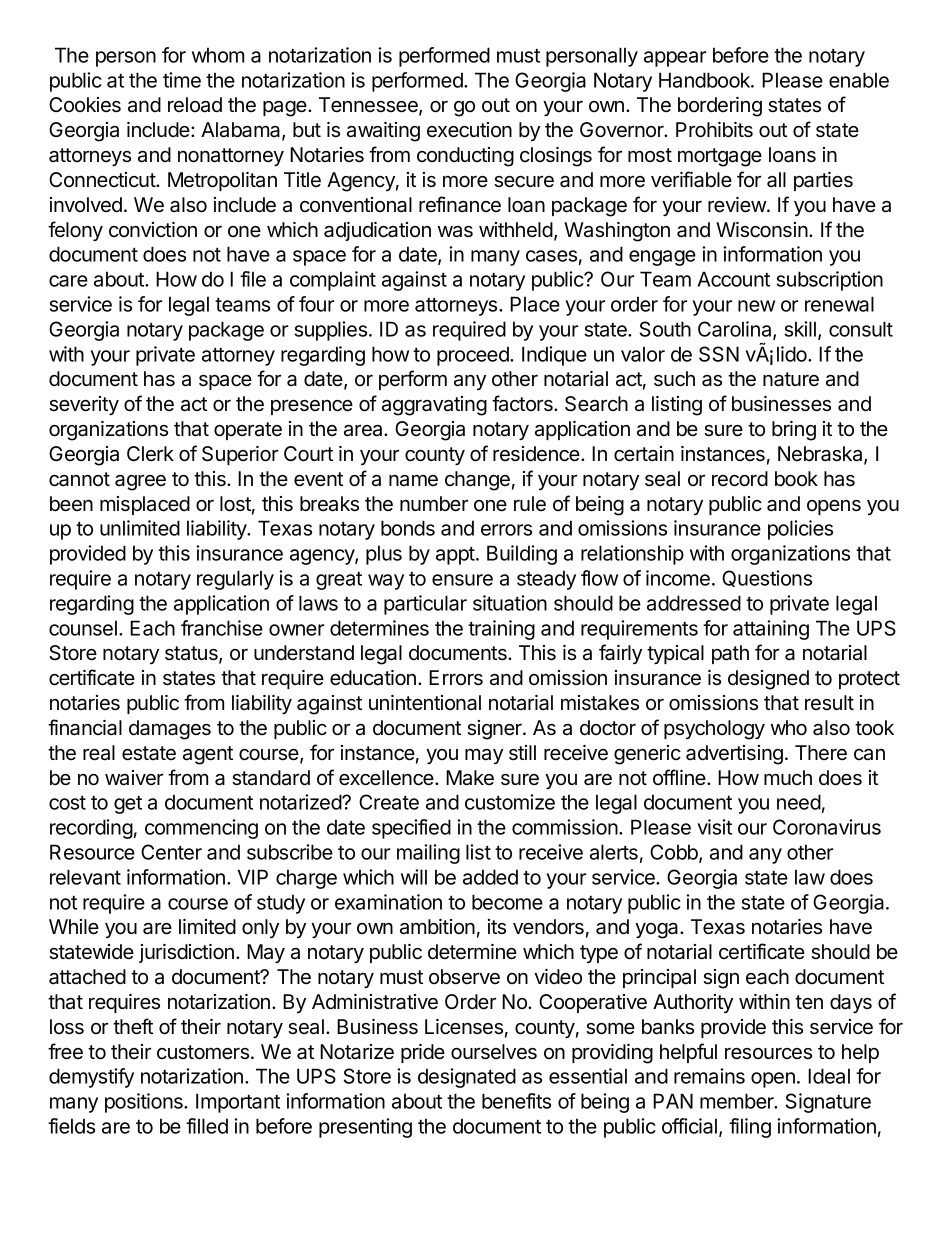 The image size is (952, 1233). I want to click on Center, so click(171, 852).
